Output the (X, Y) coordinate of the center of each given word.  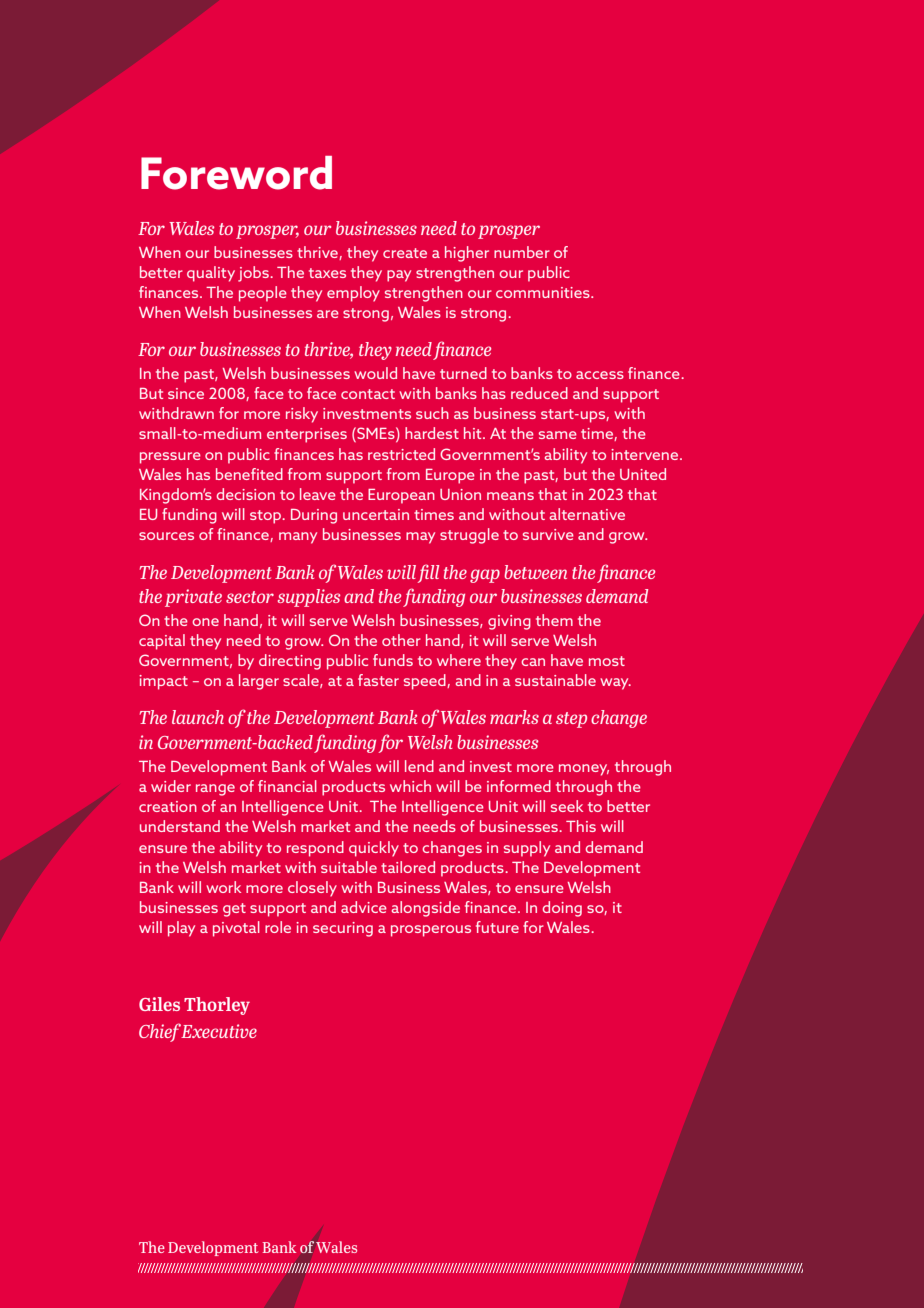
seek (567, 806)
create (405, 253)
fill (428, 573)
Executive (219, 1031)
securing (343, 929)
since (186, 393)
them (554, 620)
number (522, 252)
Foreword (236, 173)
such (432, 413)
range (215, 790)
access (600, 375)
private (193, 598)
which (410, 786)
